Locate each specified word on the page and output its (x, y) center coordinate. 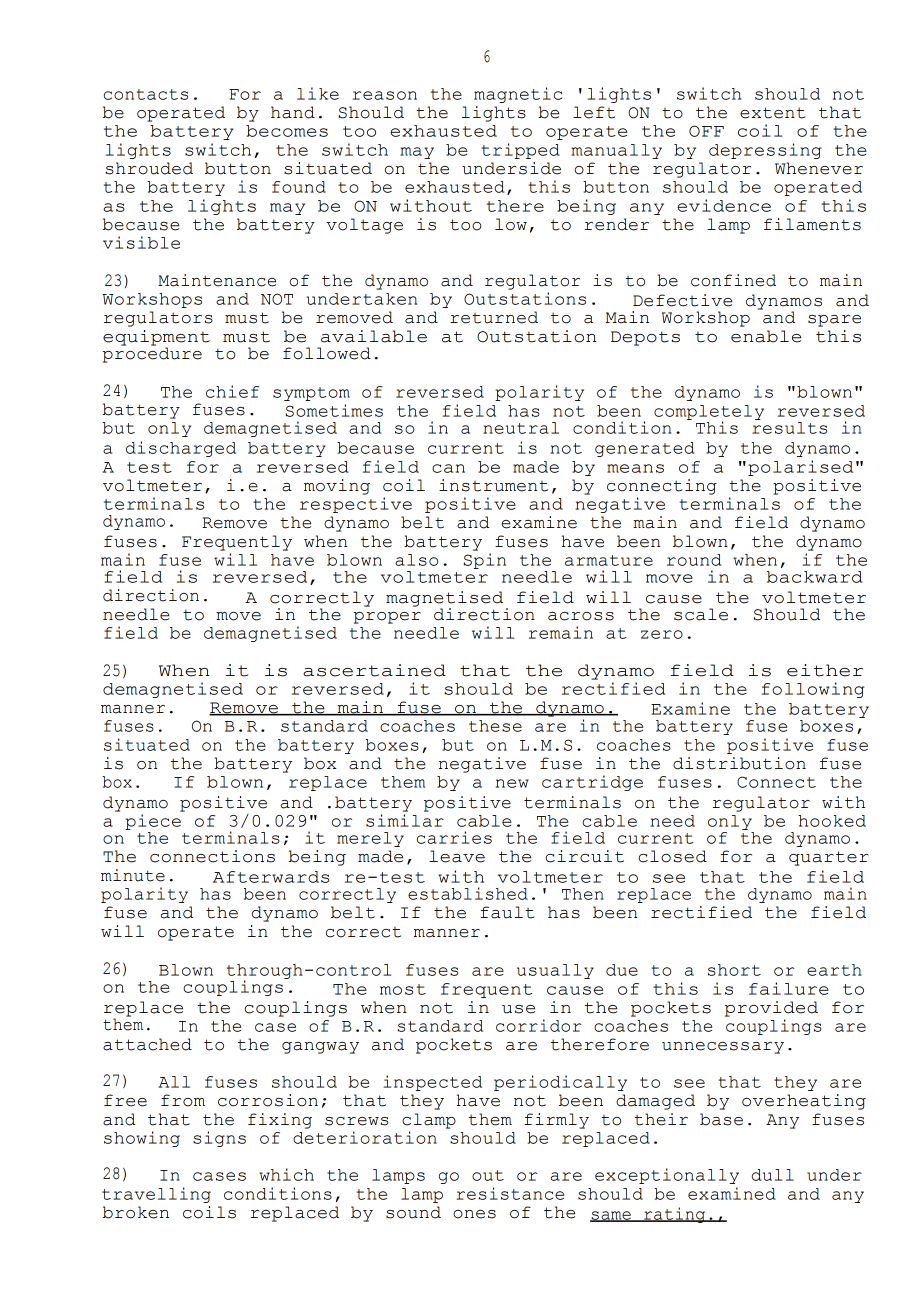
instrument (493, 485)
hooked (832, 821)
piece (153, 822)
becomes (287, 131)
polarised (800, 468)
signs (219, 1139)
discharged (181, 449)
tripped (520, 151)
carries (454, 837)
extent (772, 113)
